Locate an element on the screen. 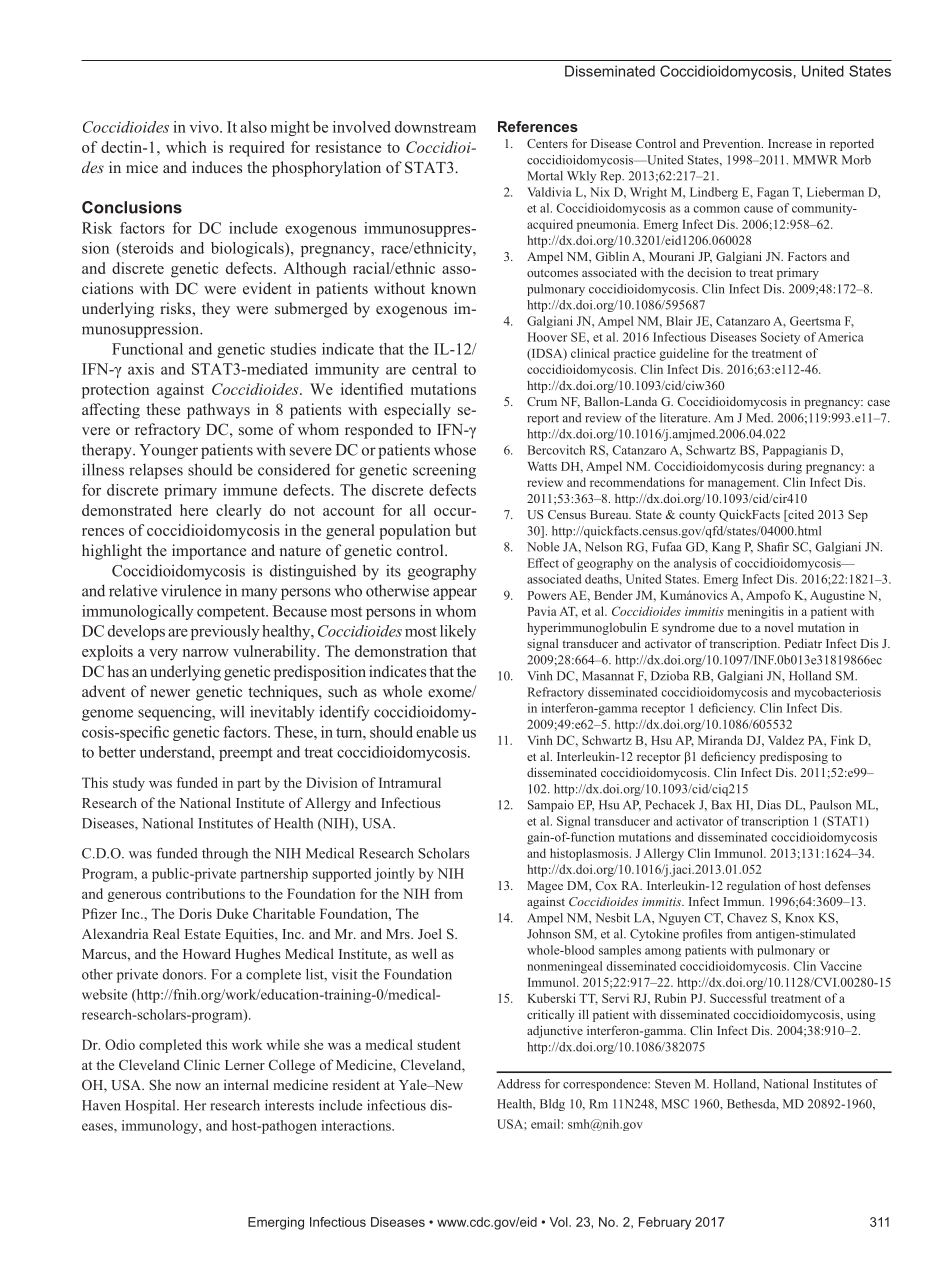  Knox is located at coordinates (799, 918).
